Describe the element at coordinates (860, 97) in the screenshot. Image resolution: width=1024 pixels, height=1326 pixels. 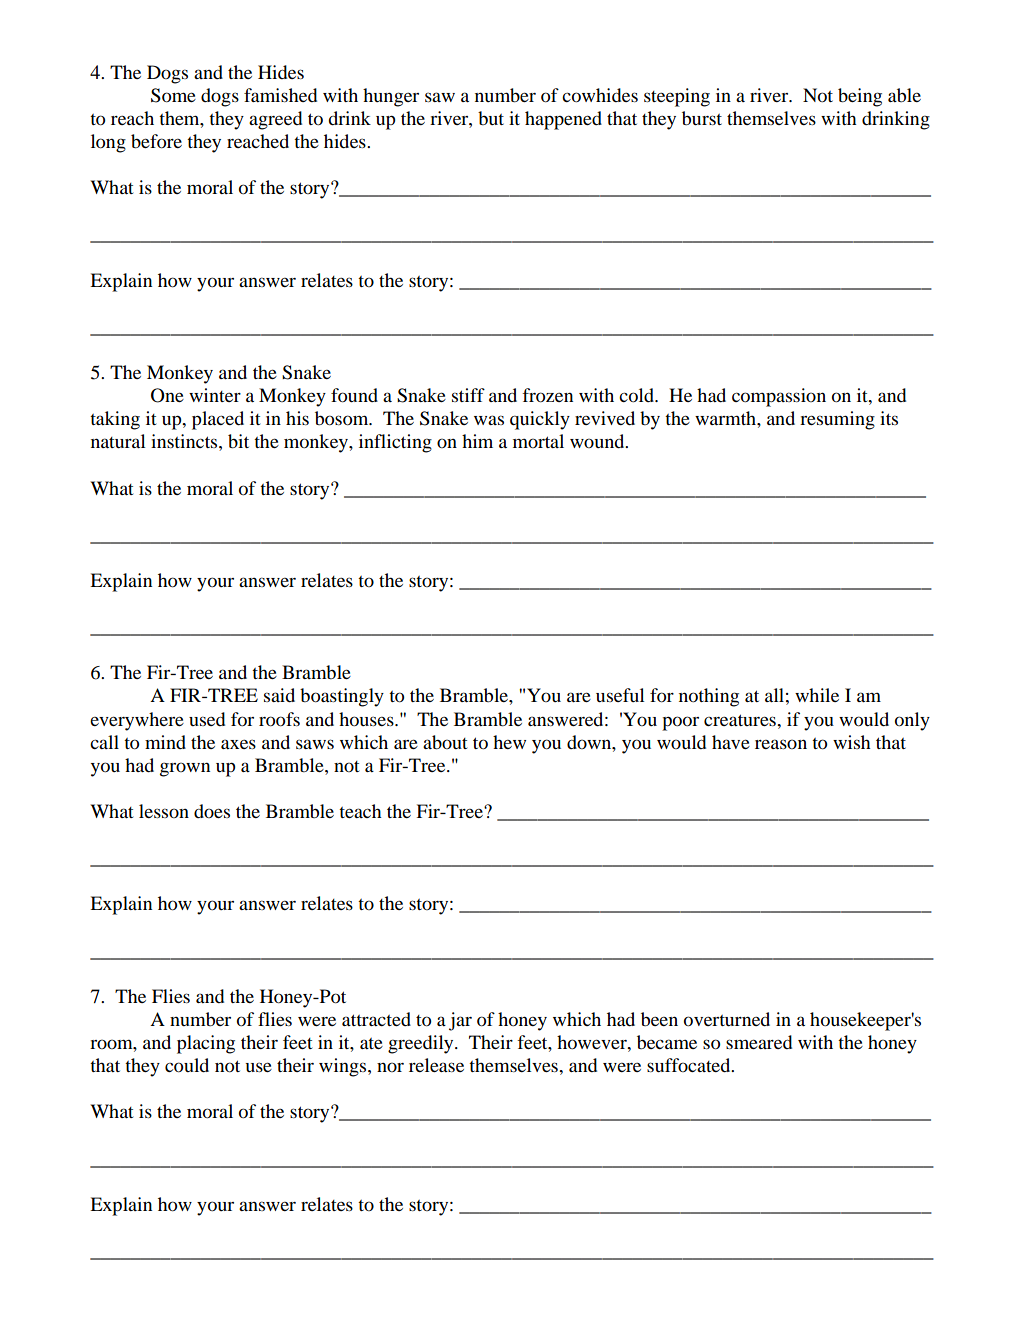
I see `being` at that location.
